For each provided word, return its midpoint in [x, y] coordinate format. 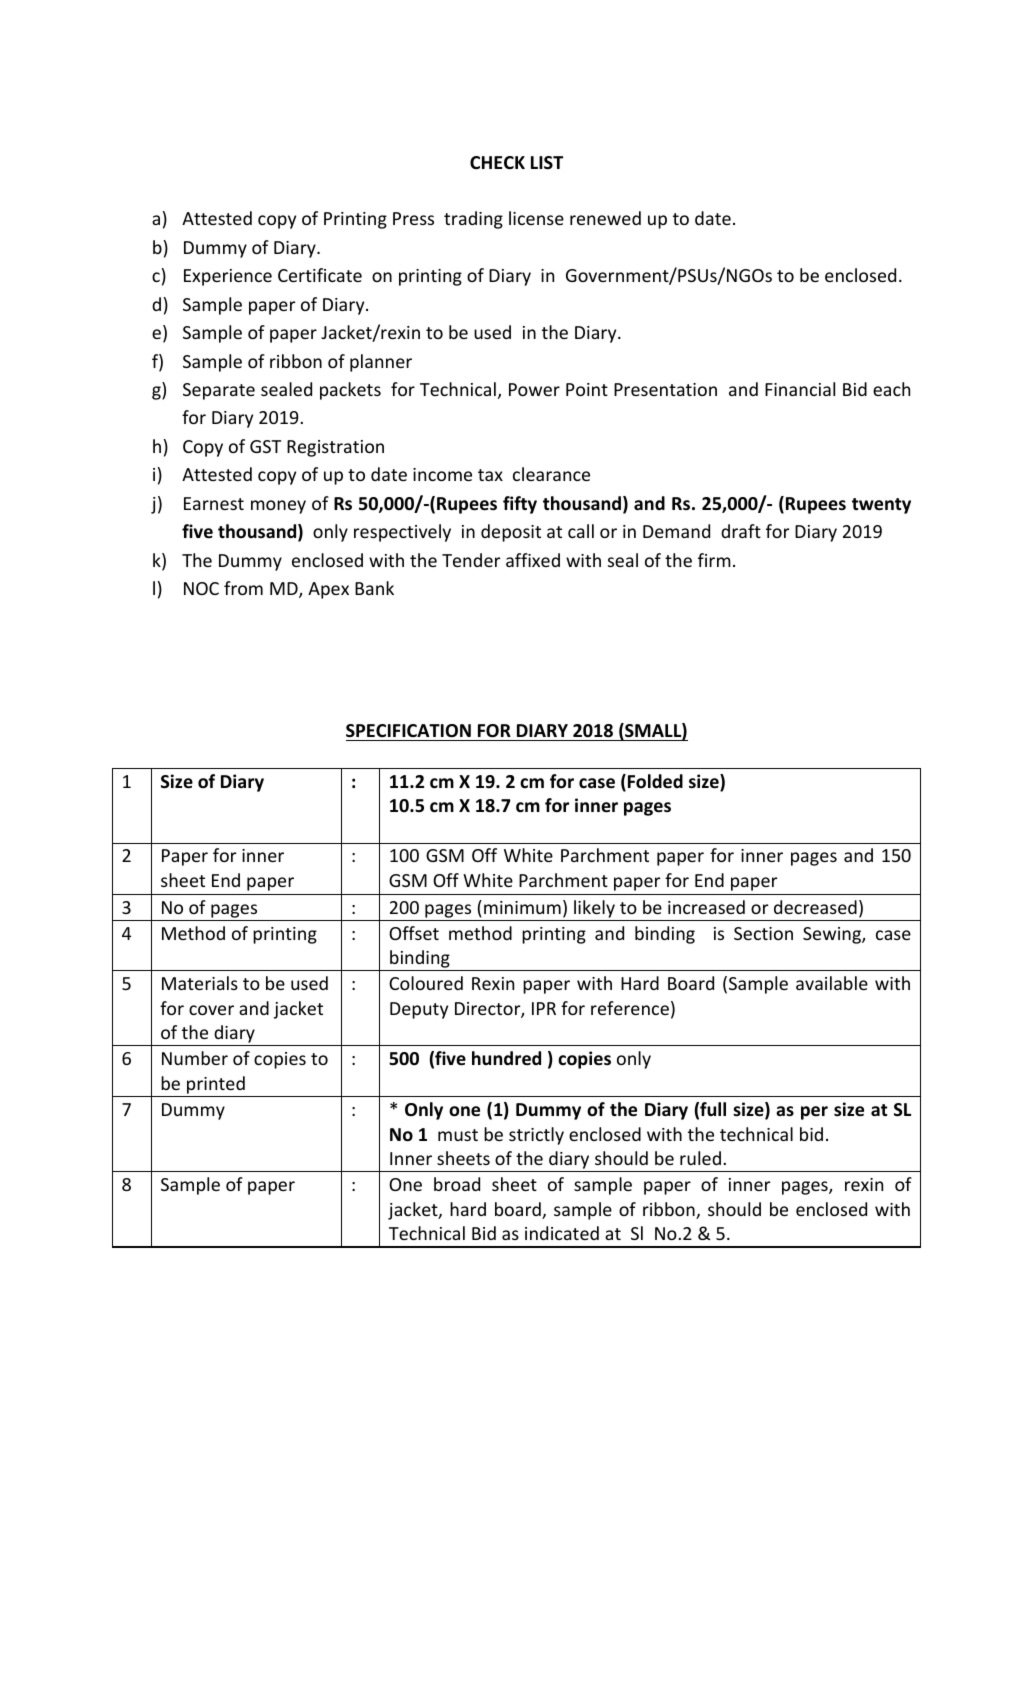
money [278, 507]
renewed [605, 218]
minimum [522, 907]
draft [741, 531]
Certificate [320, 275]
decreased [815, 907]
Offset [414, 933]
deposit [511, 533]
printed [216, 1085]
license [536, 218]
